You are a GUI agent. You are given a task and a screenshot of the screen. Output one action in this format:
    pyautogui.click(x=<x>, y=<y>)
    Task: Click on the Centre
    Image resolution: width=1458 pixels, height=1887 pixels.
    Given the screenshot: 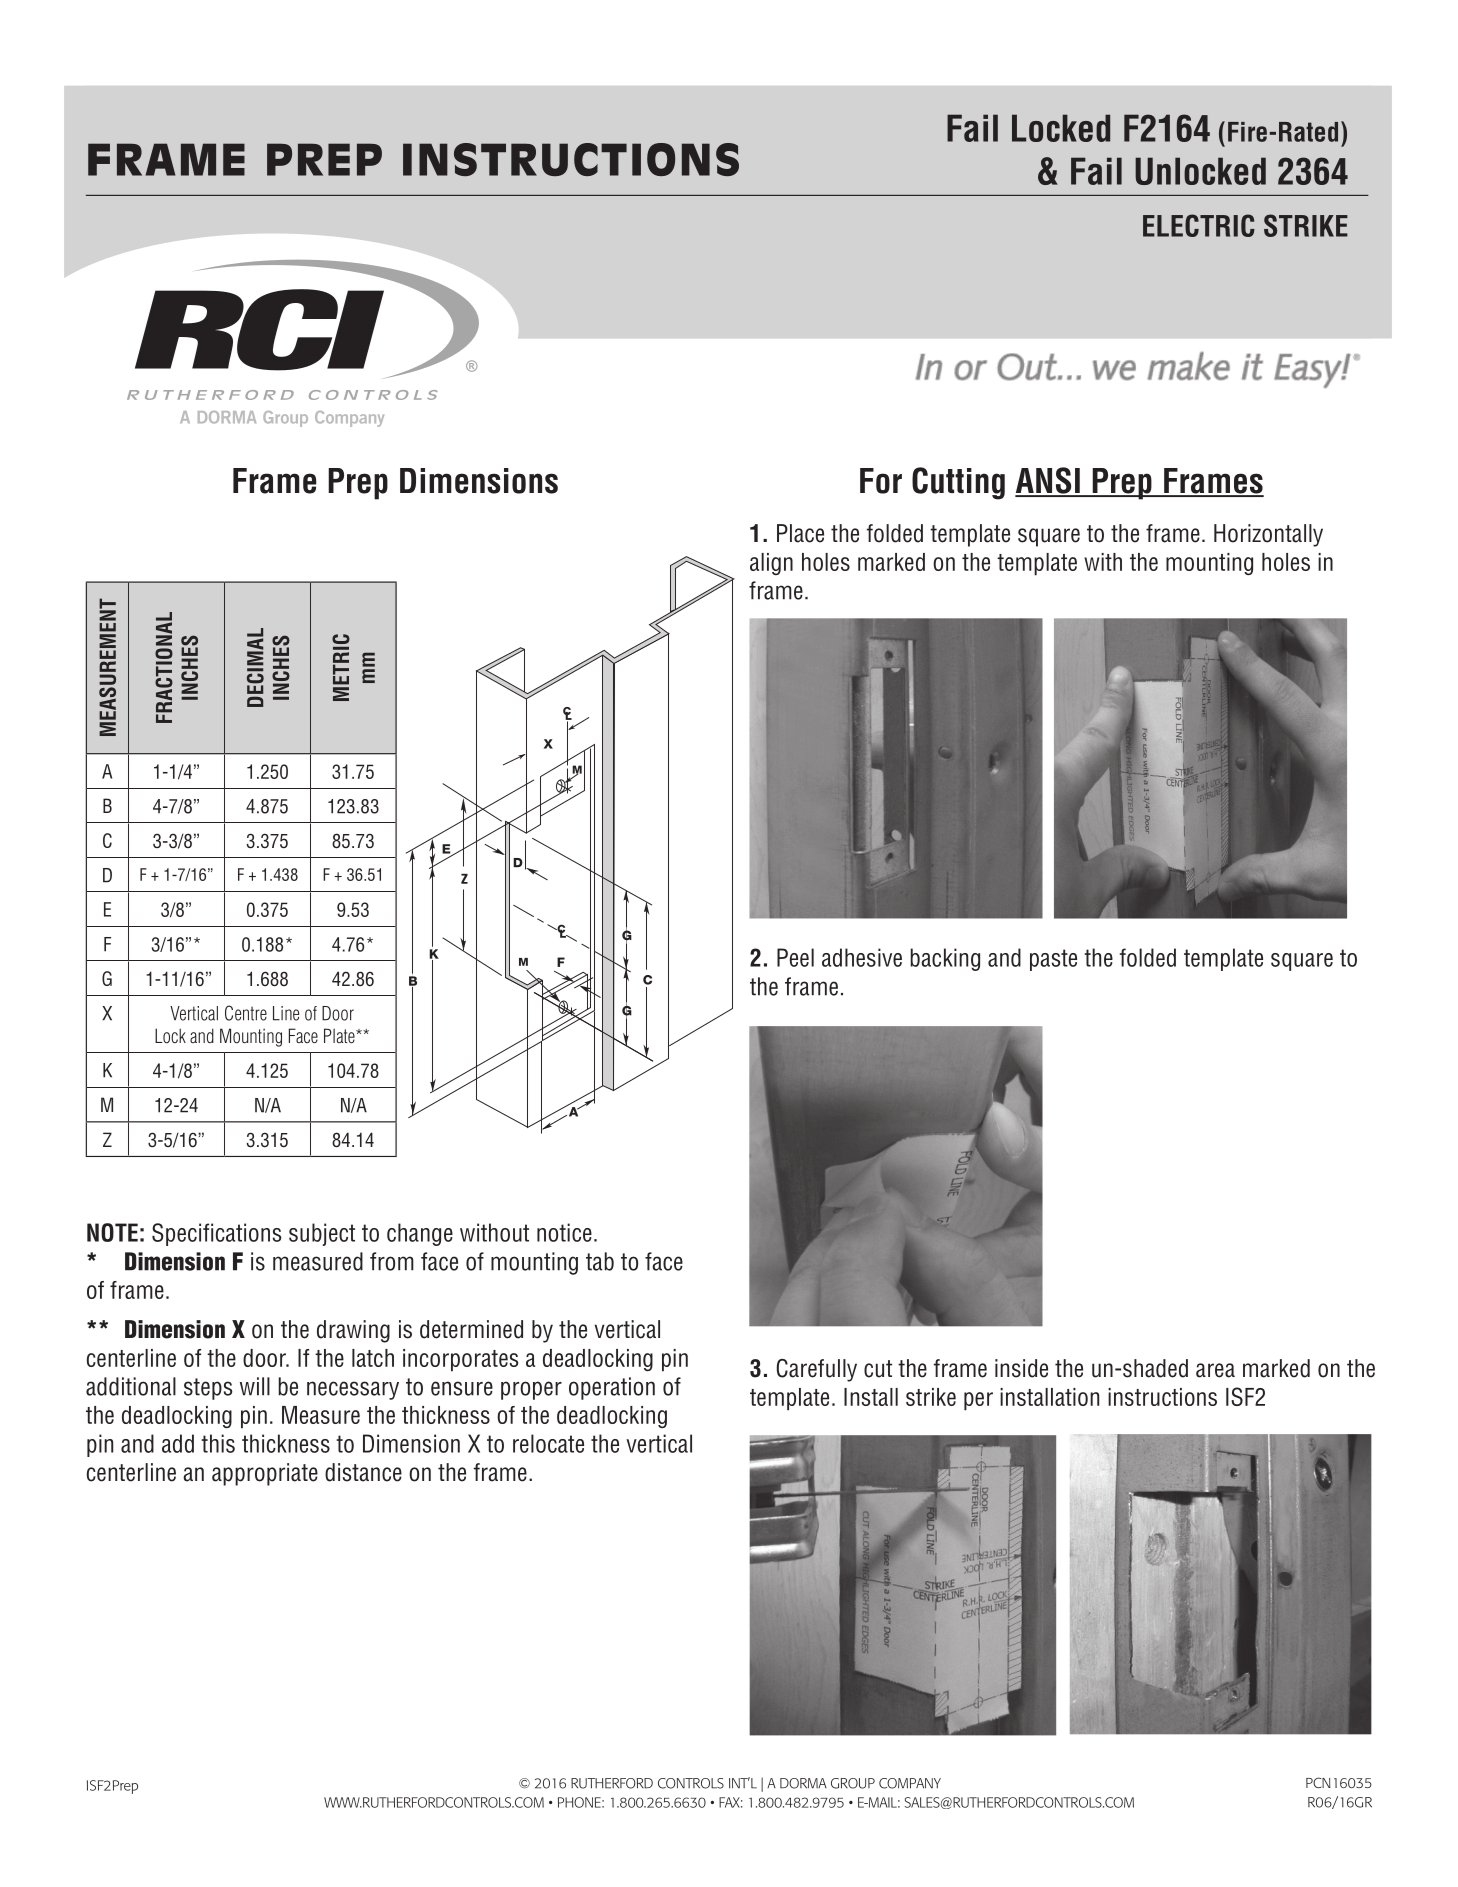 What is the action you would take?
    pyautogui.click(x=246, y=1013)
